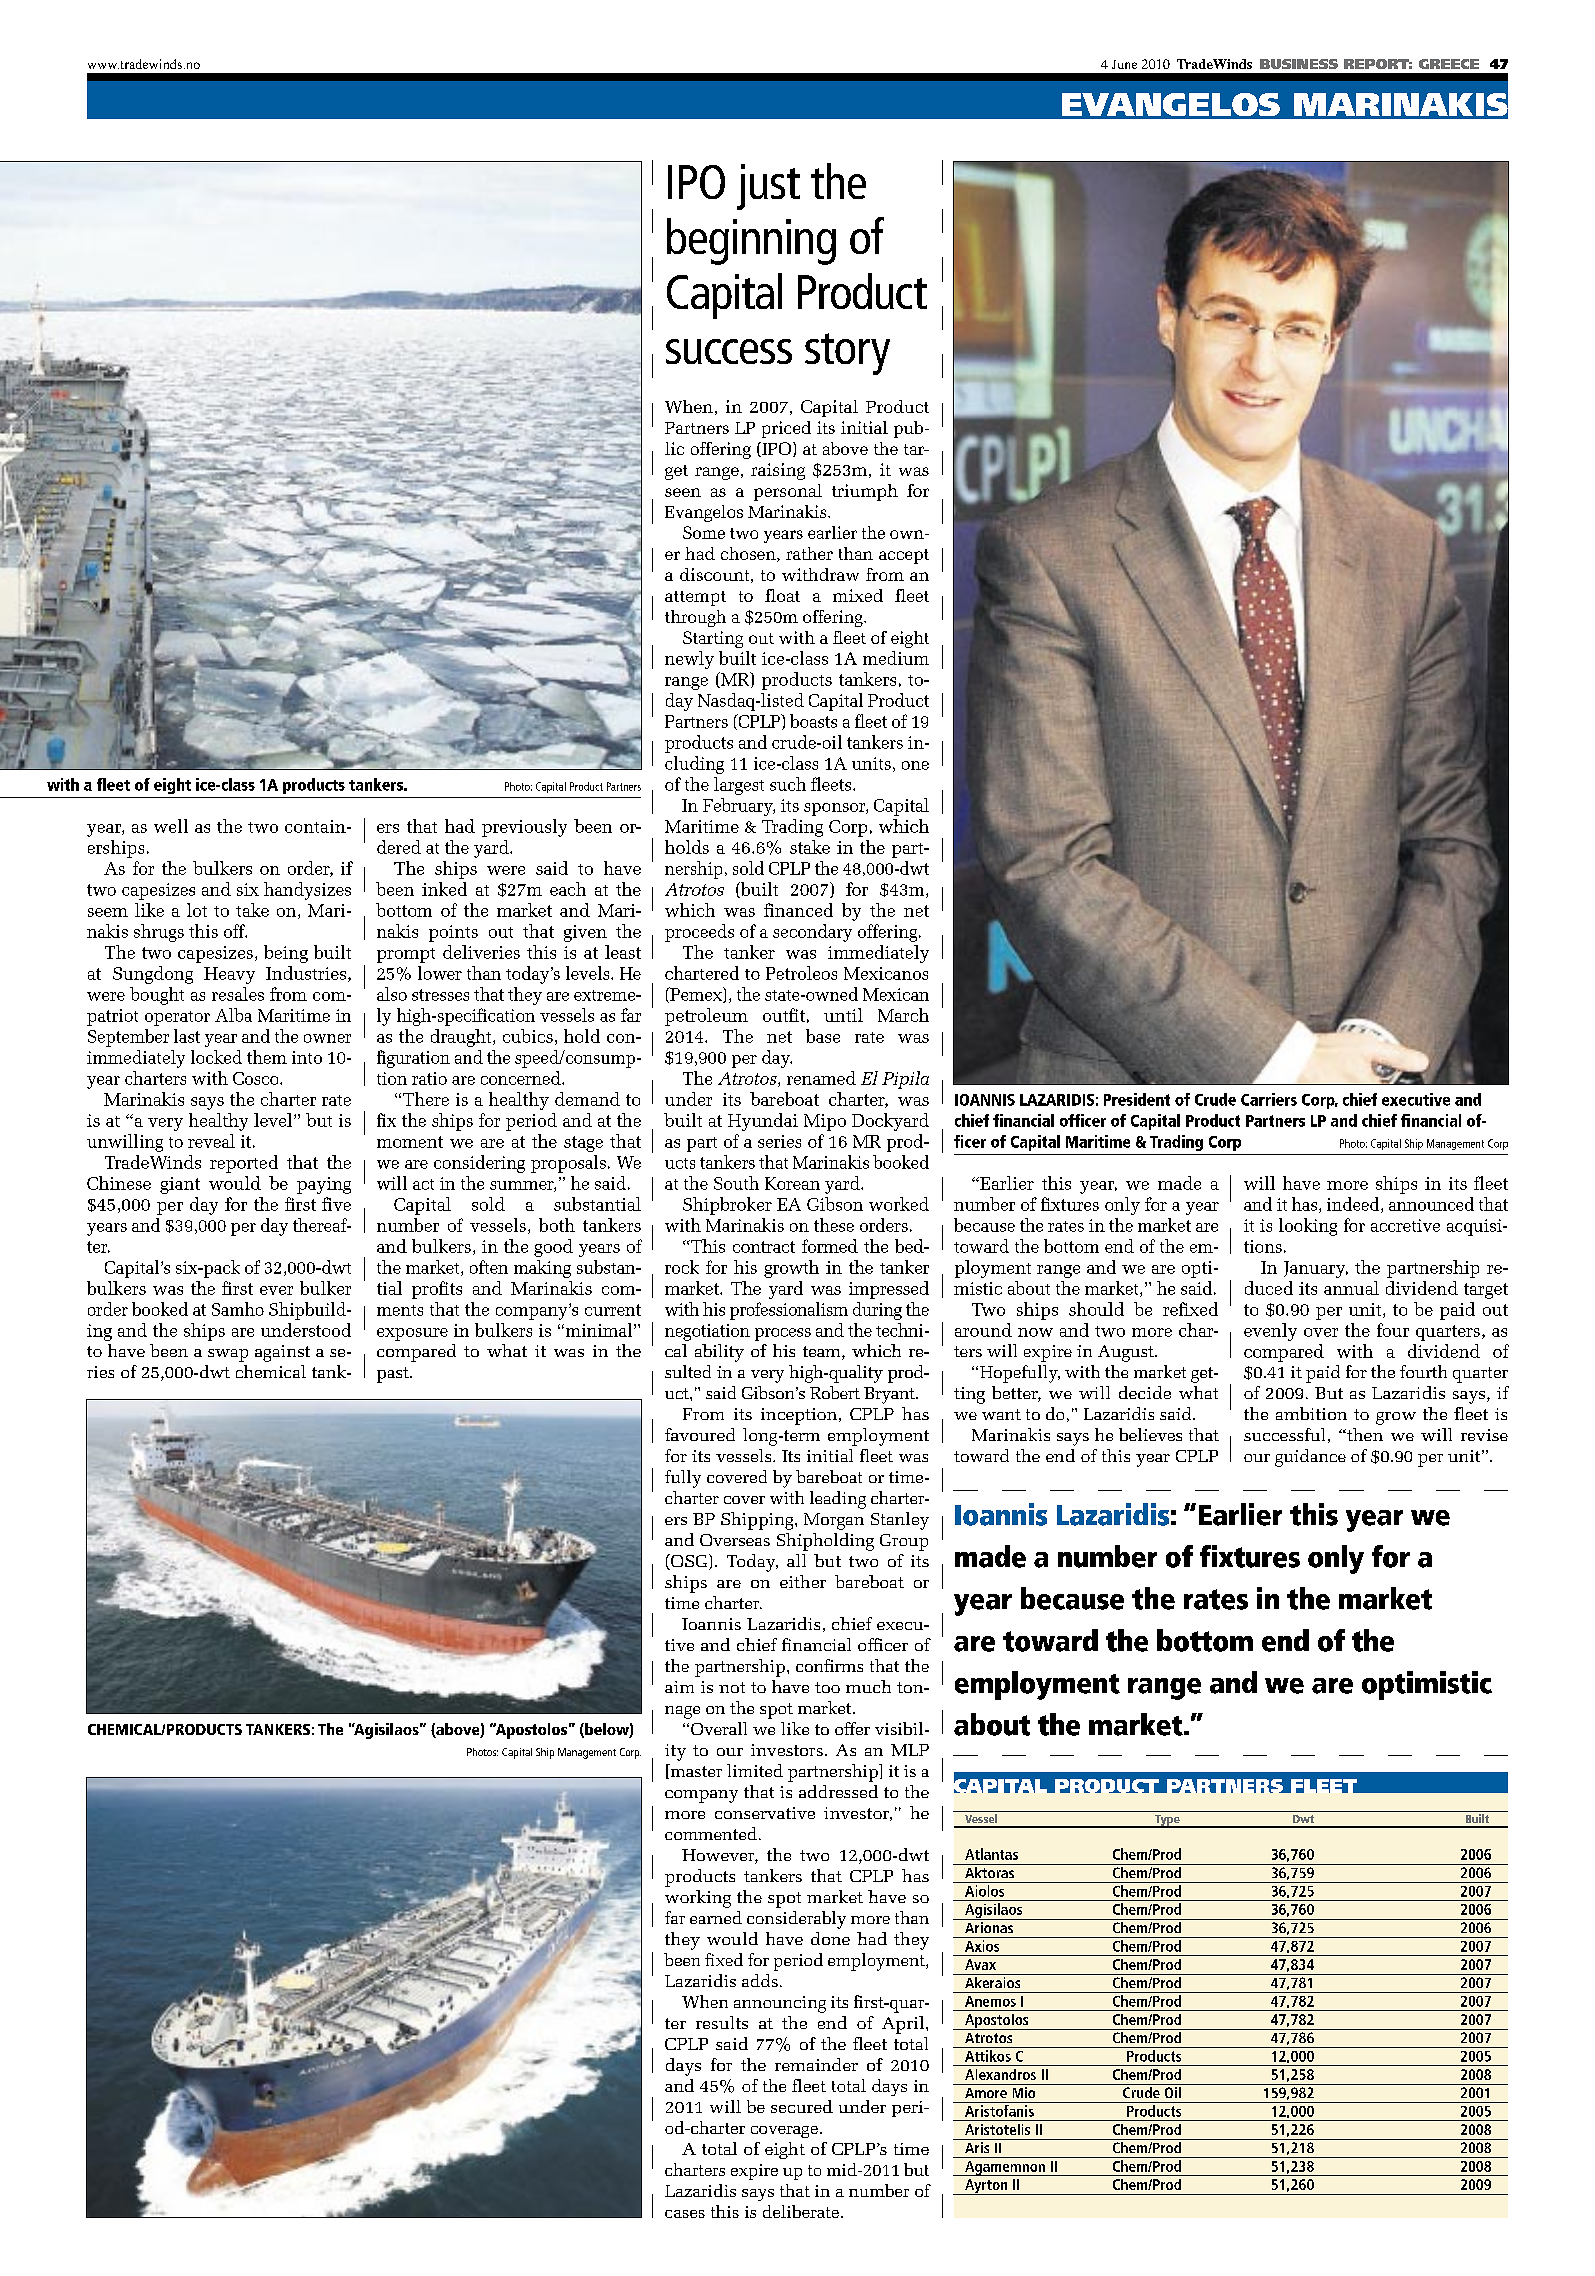  Describe the element at coordinates (394, 1375) in the screenshot. I see `past` at that location.
